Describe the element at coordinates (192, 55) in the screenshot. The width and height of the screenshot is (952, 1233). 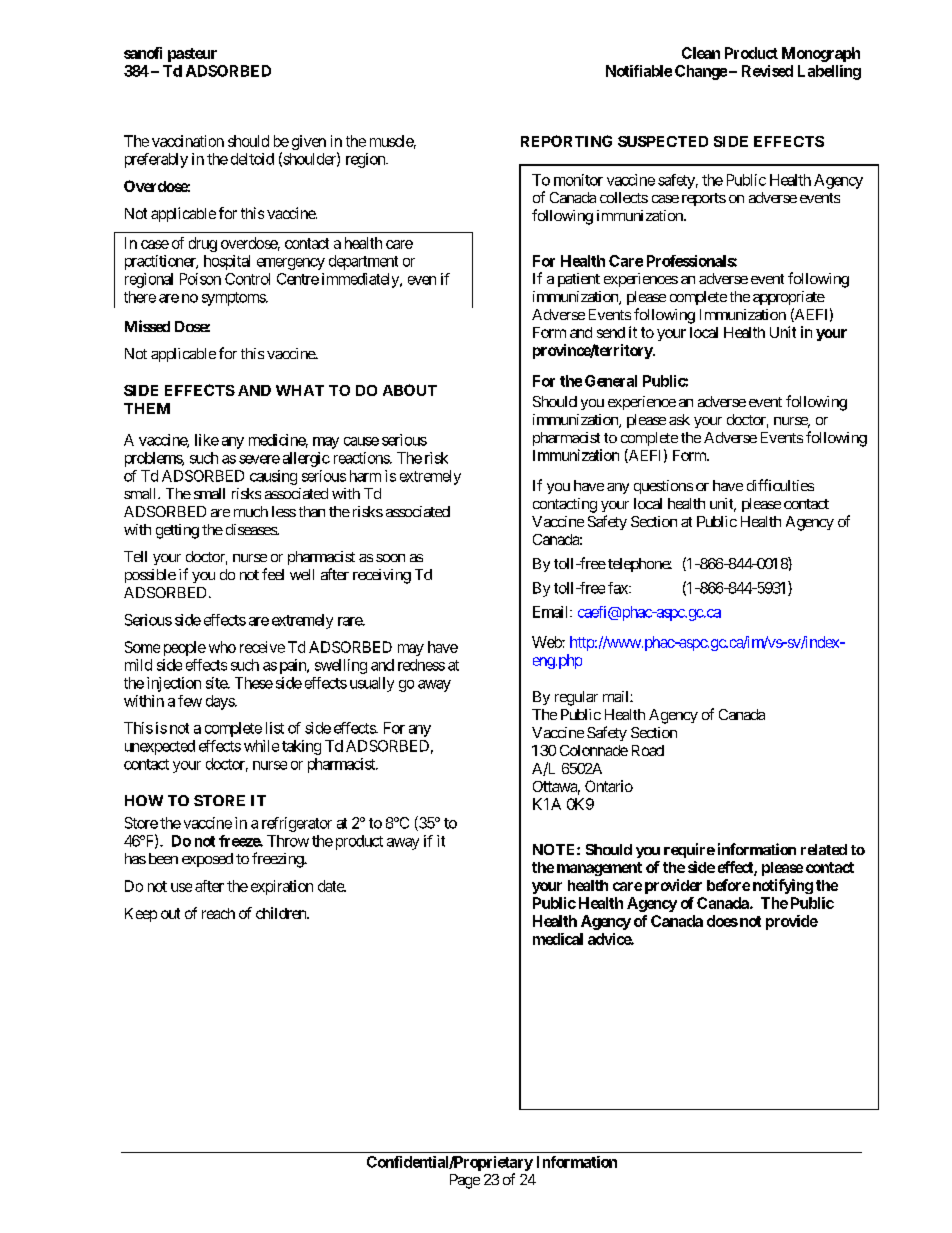
I see `pasteur` at that location.
